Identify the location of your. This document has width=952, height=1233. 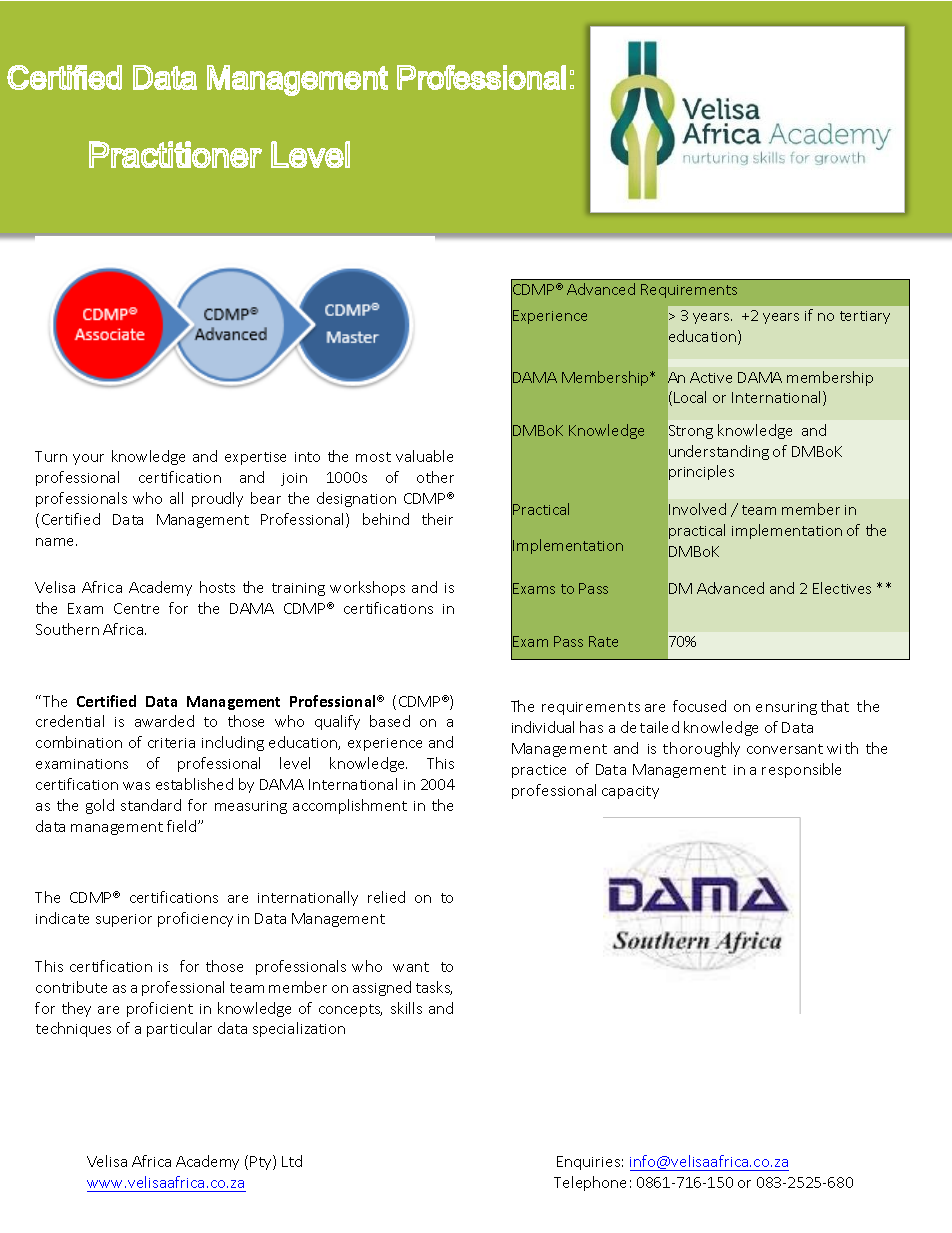
(88, 459).
